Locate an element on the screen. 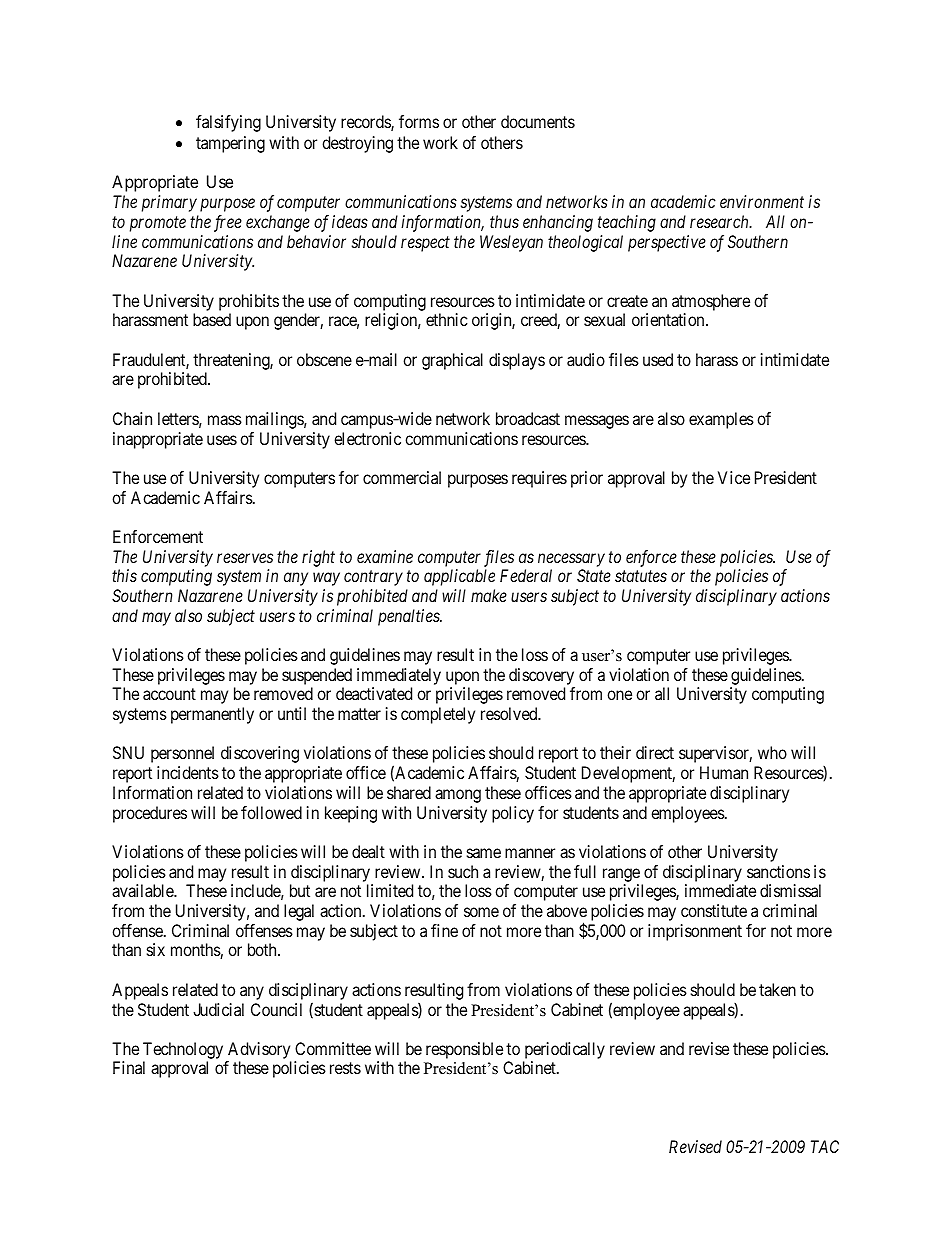  available is located at coordinates (143, 890).
